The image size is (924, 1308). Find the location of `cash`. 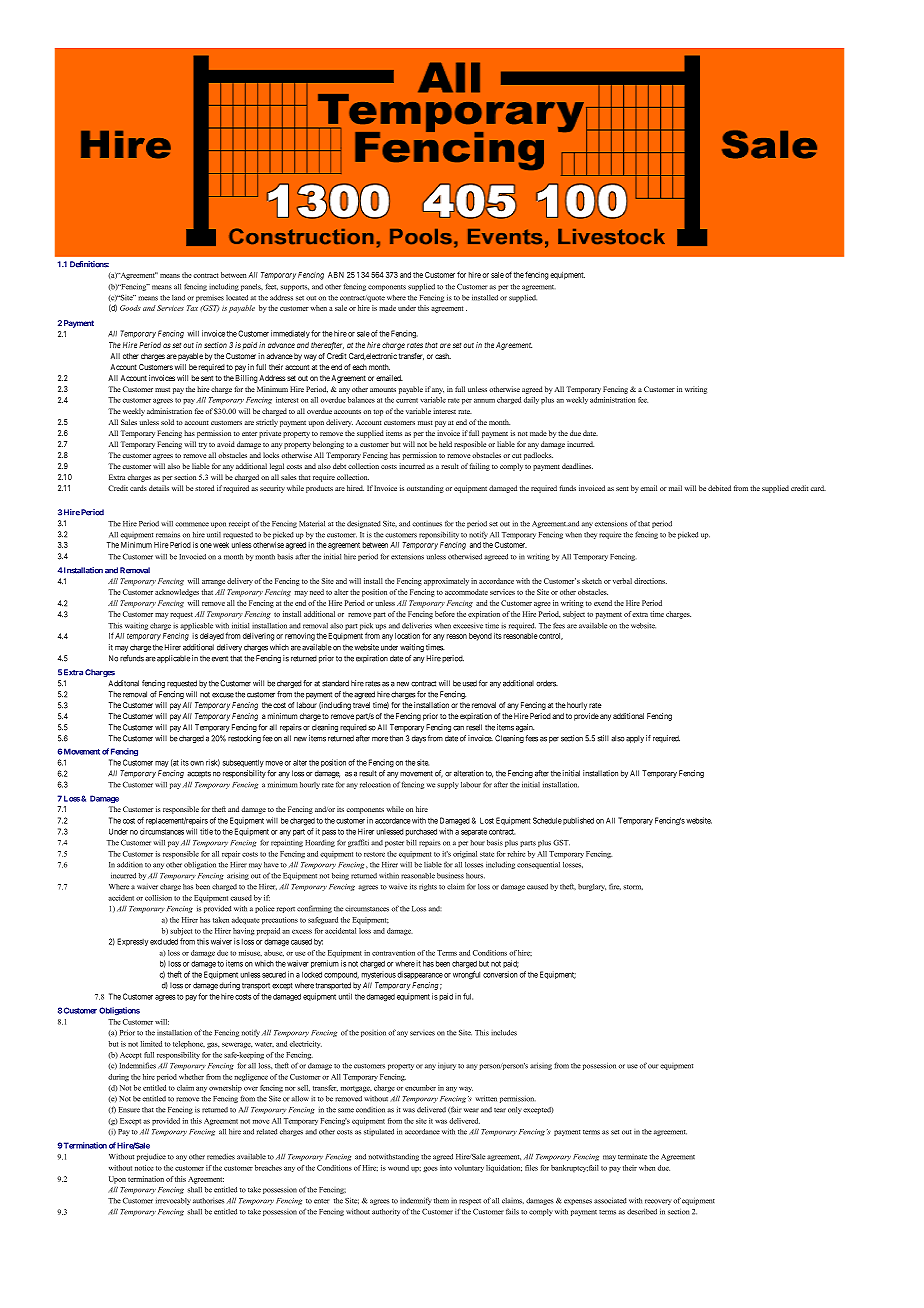

cash is located at coordinates (443, 356).
